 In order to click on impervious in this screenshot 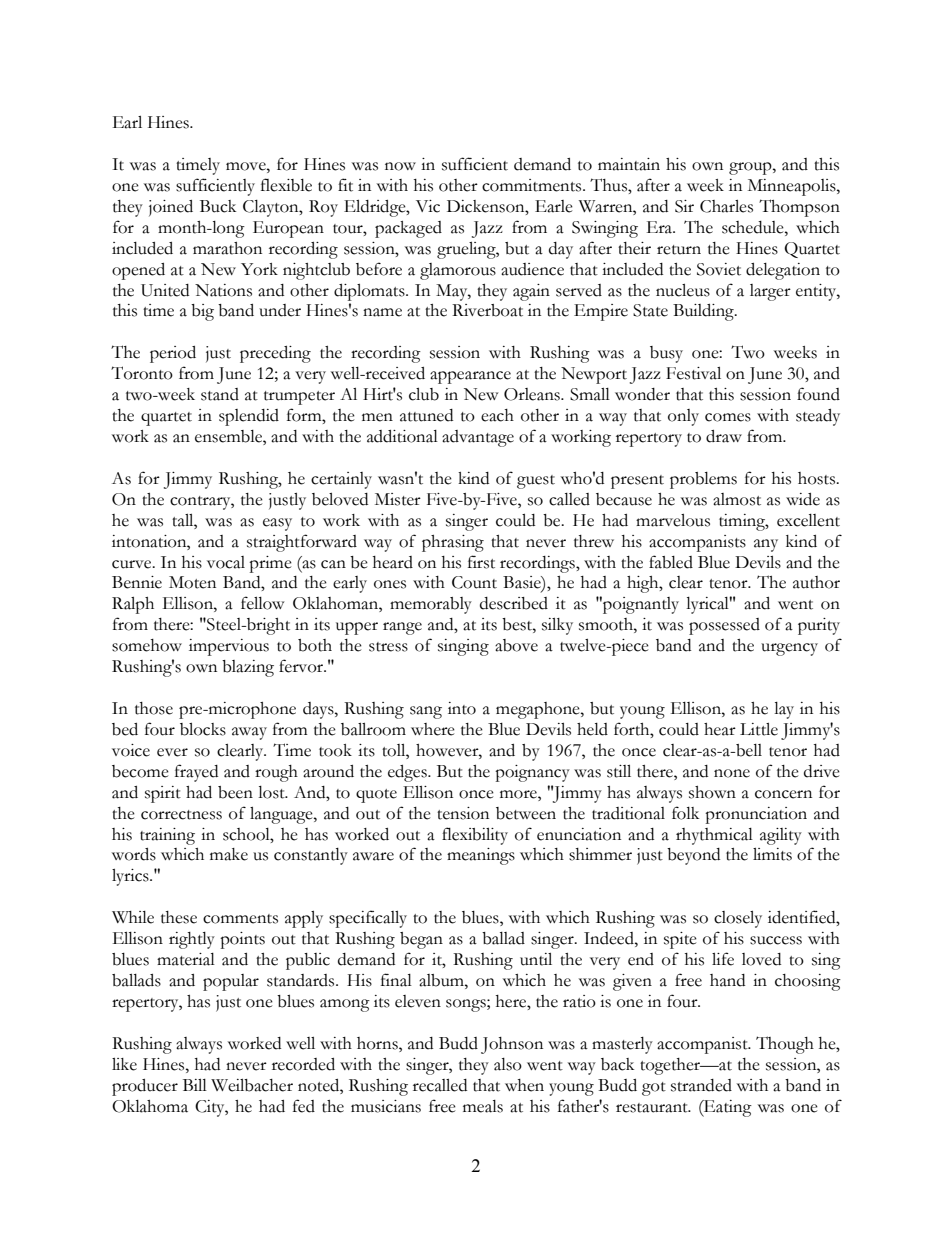, I will do `click(229, 647)`.
